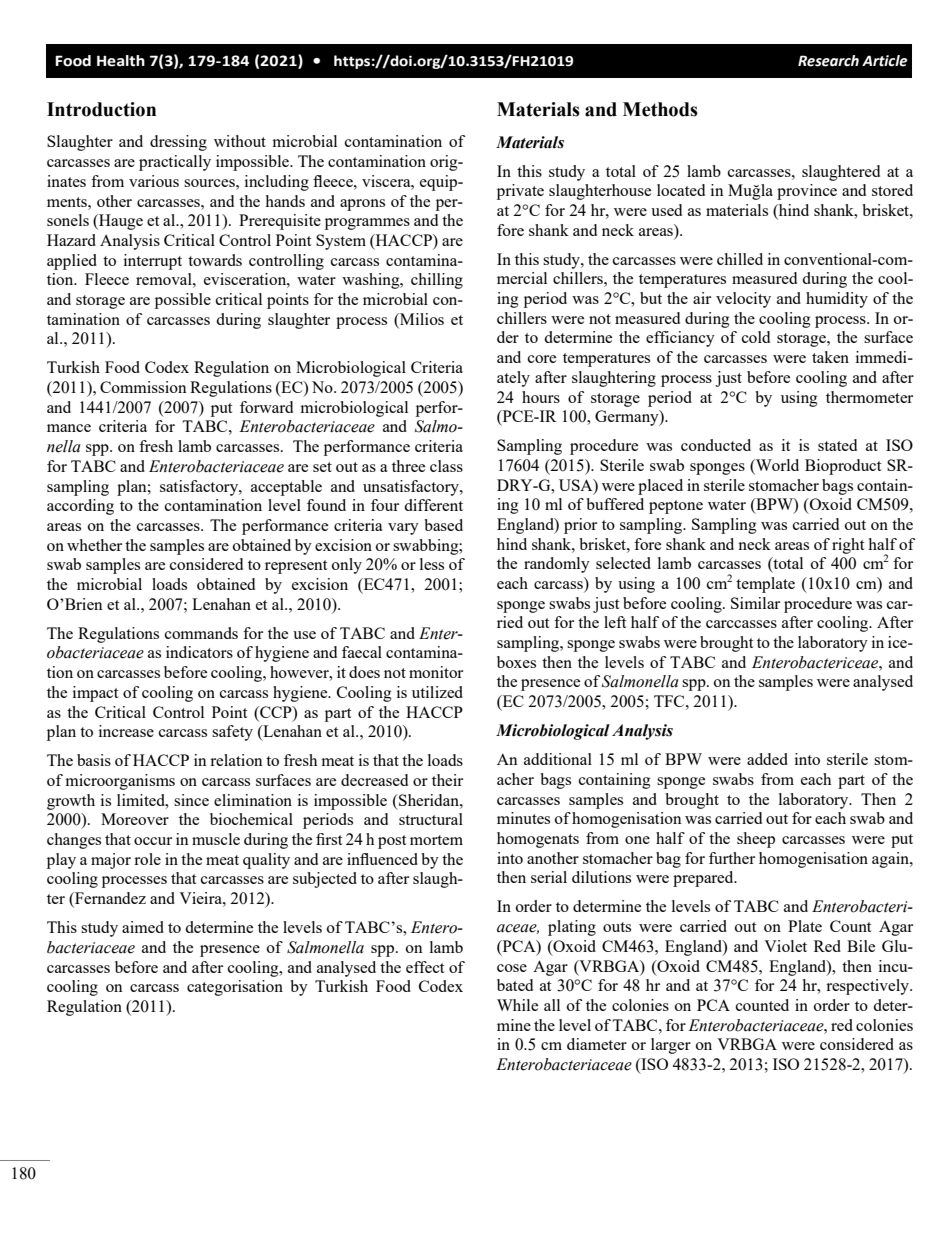 Image resolution: width=952 pixels, height=1233 pixels. I want to click on less, so click(432, 564).
